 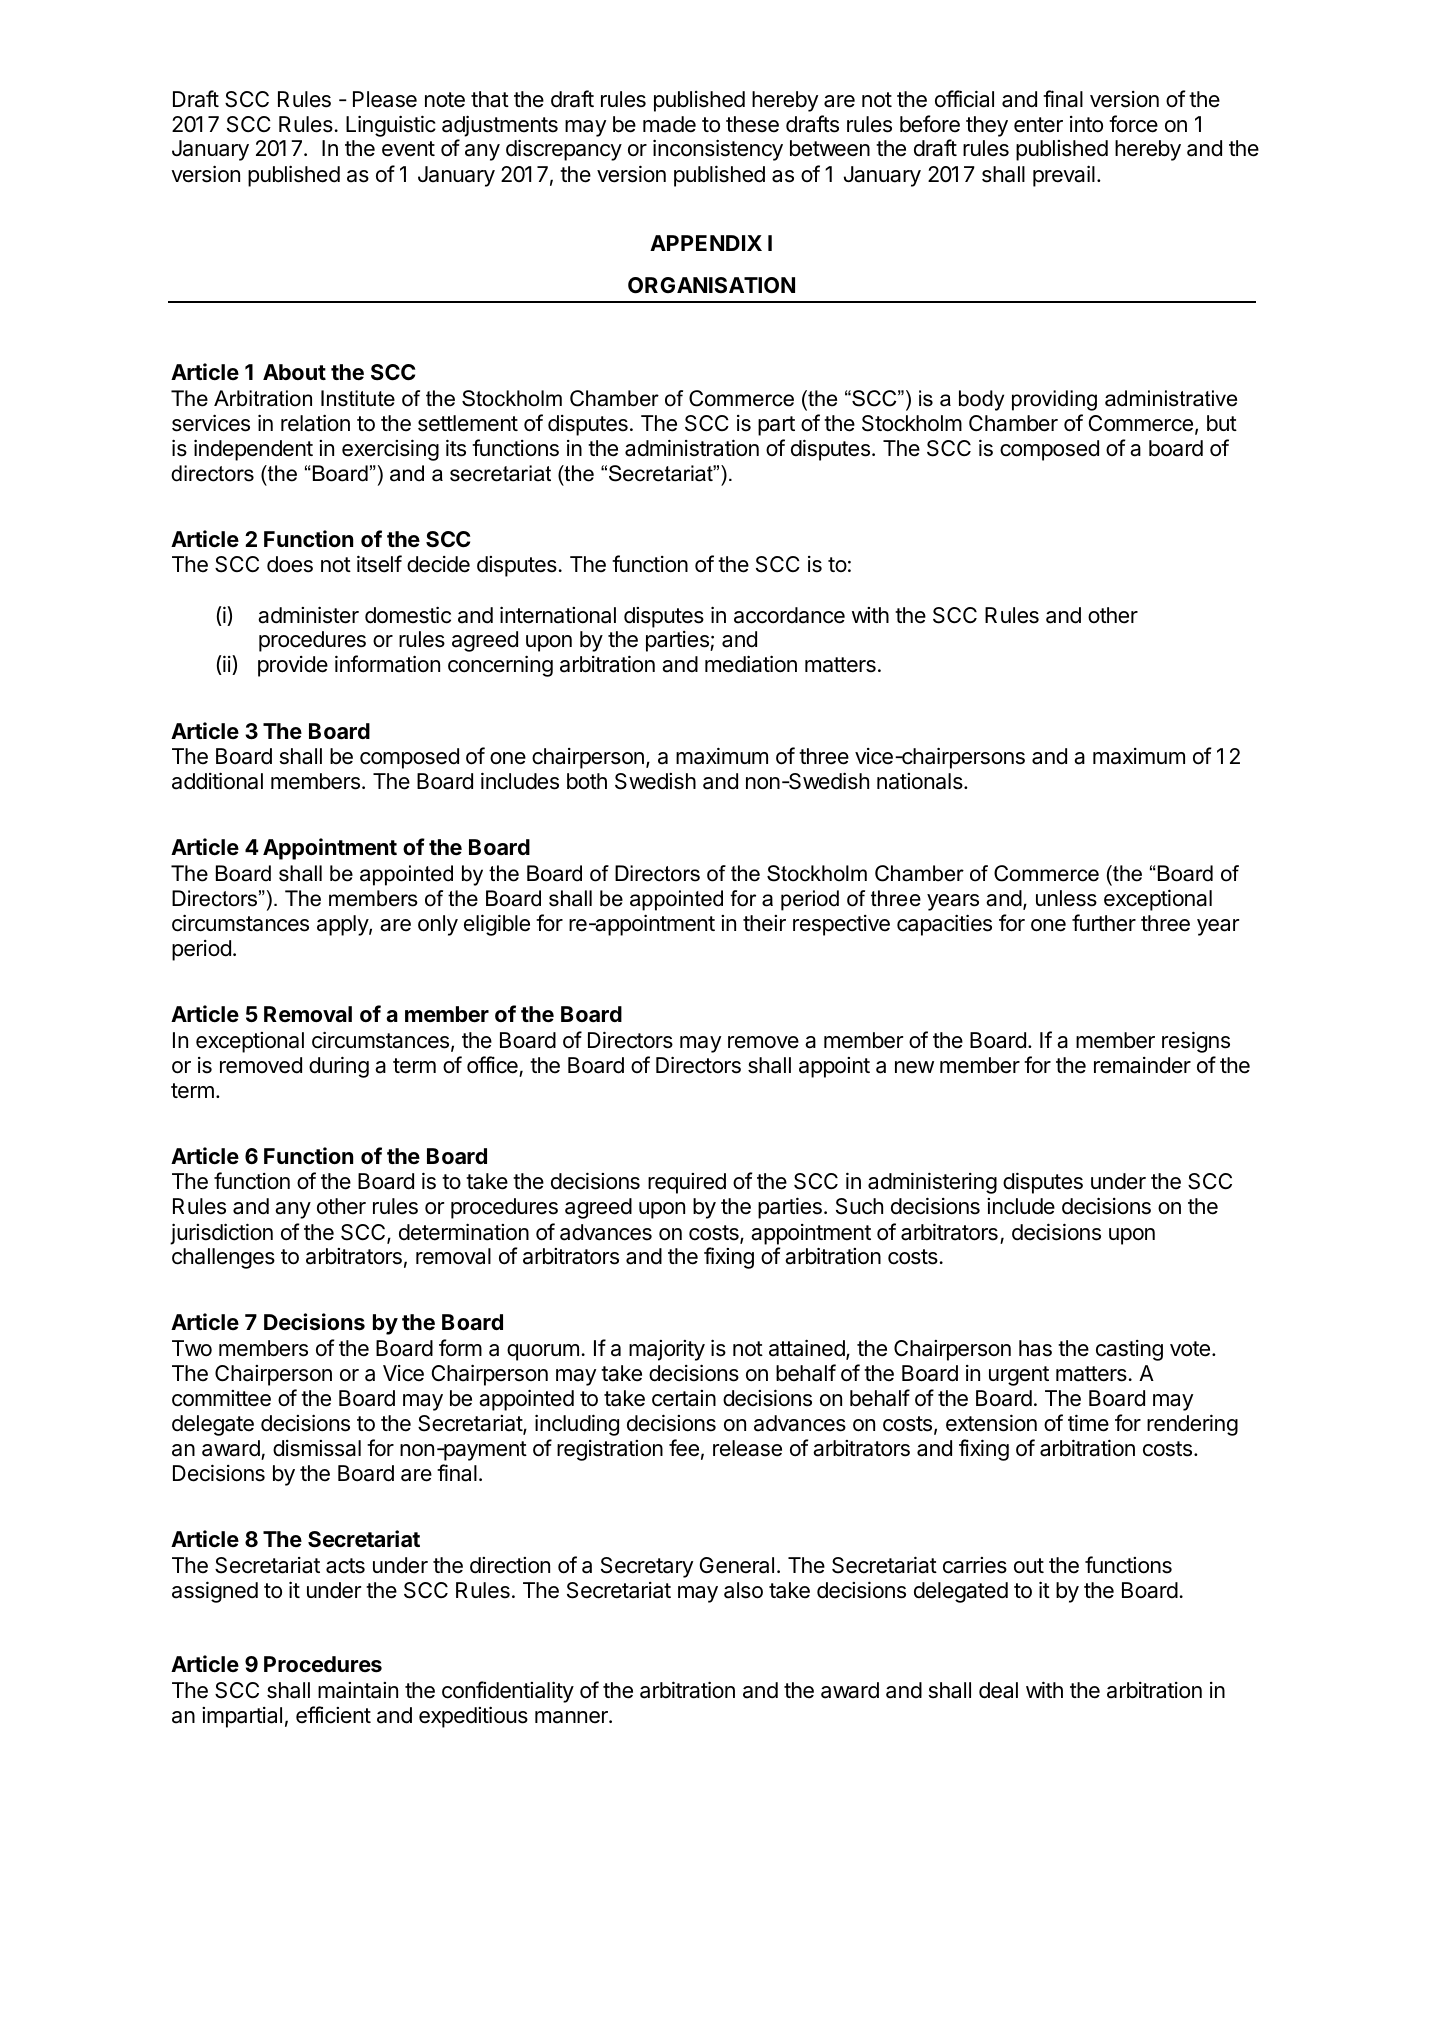 What do you see at coordinates (718, 150) in the document?
I see `inconsistency` at bounding box center [718, 150].
